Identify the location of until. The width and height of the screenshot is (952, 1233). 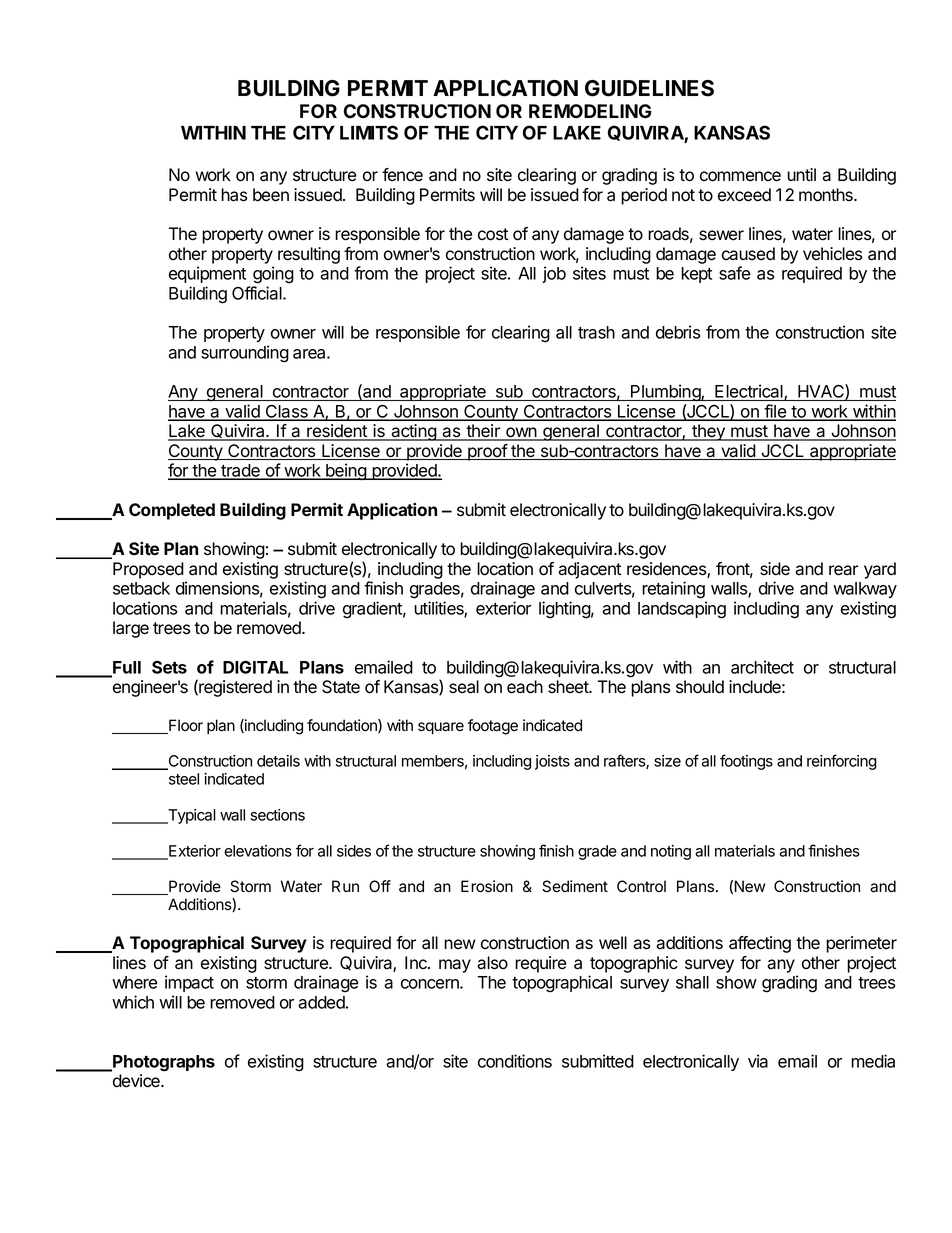
(801, 174).
